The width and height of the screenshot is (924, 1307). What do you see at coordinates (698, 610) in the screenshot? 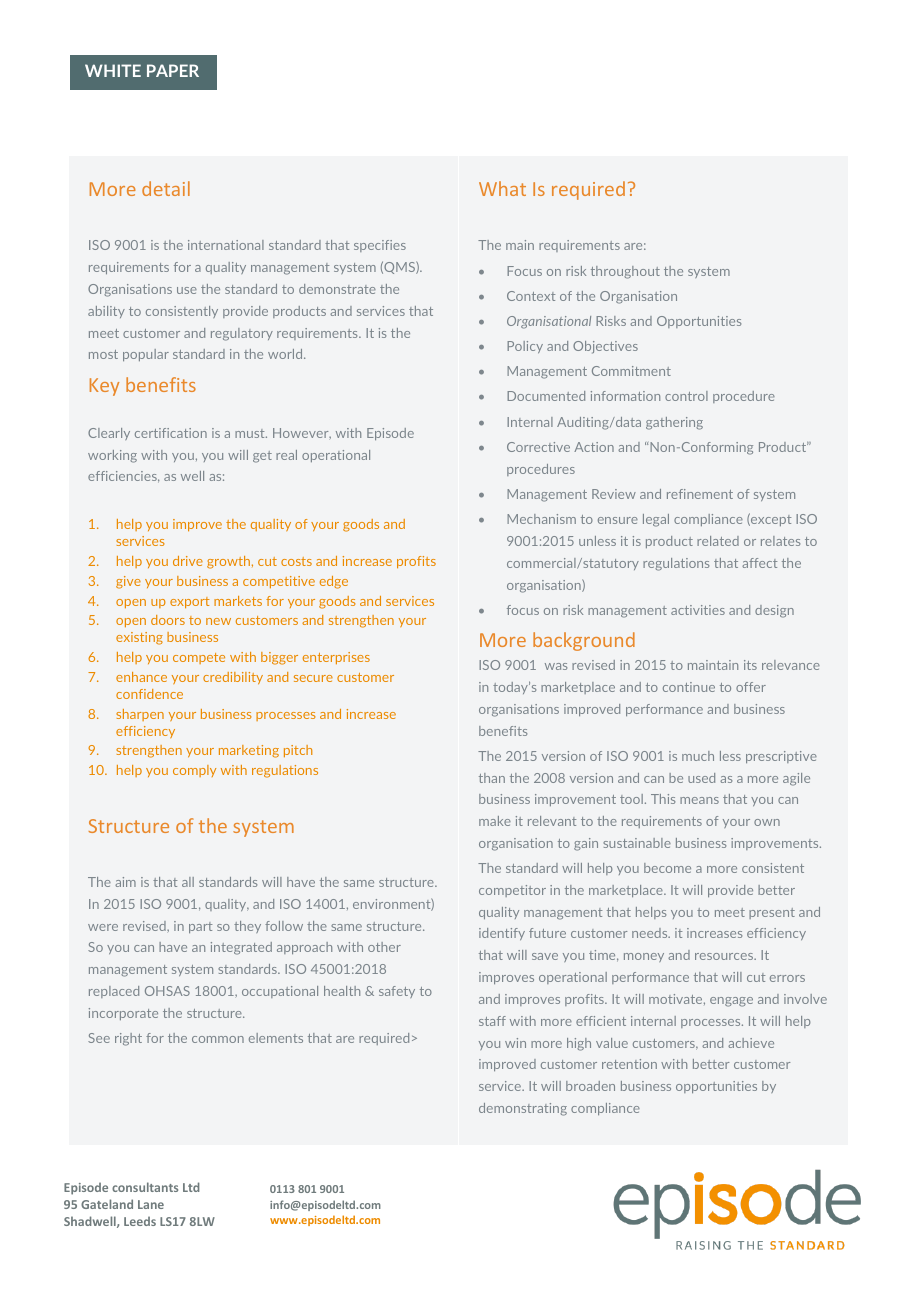
I see `activities` at bounding box center [698, 610].
